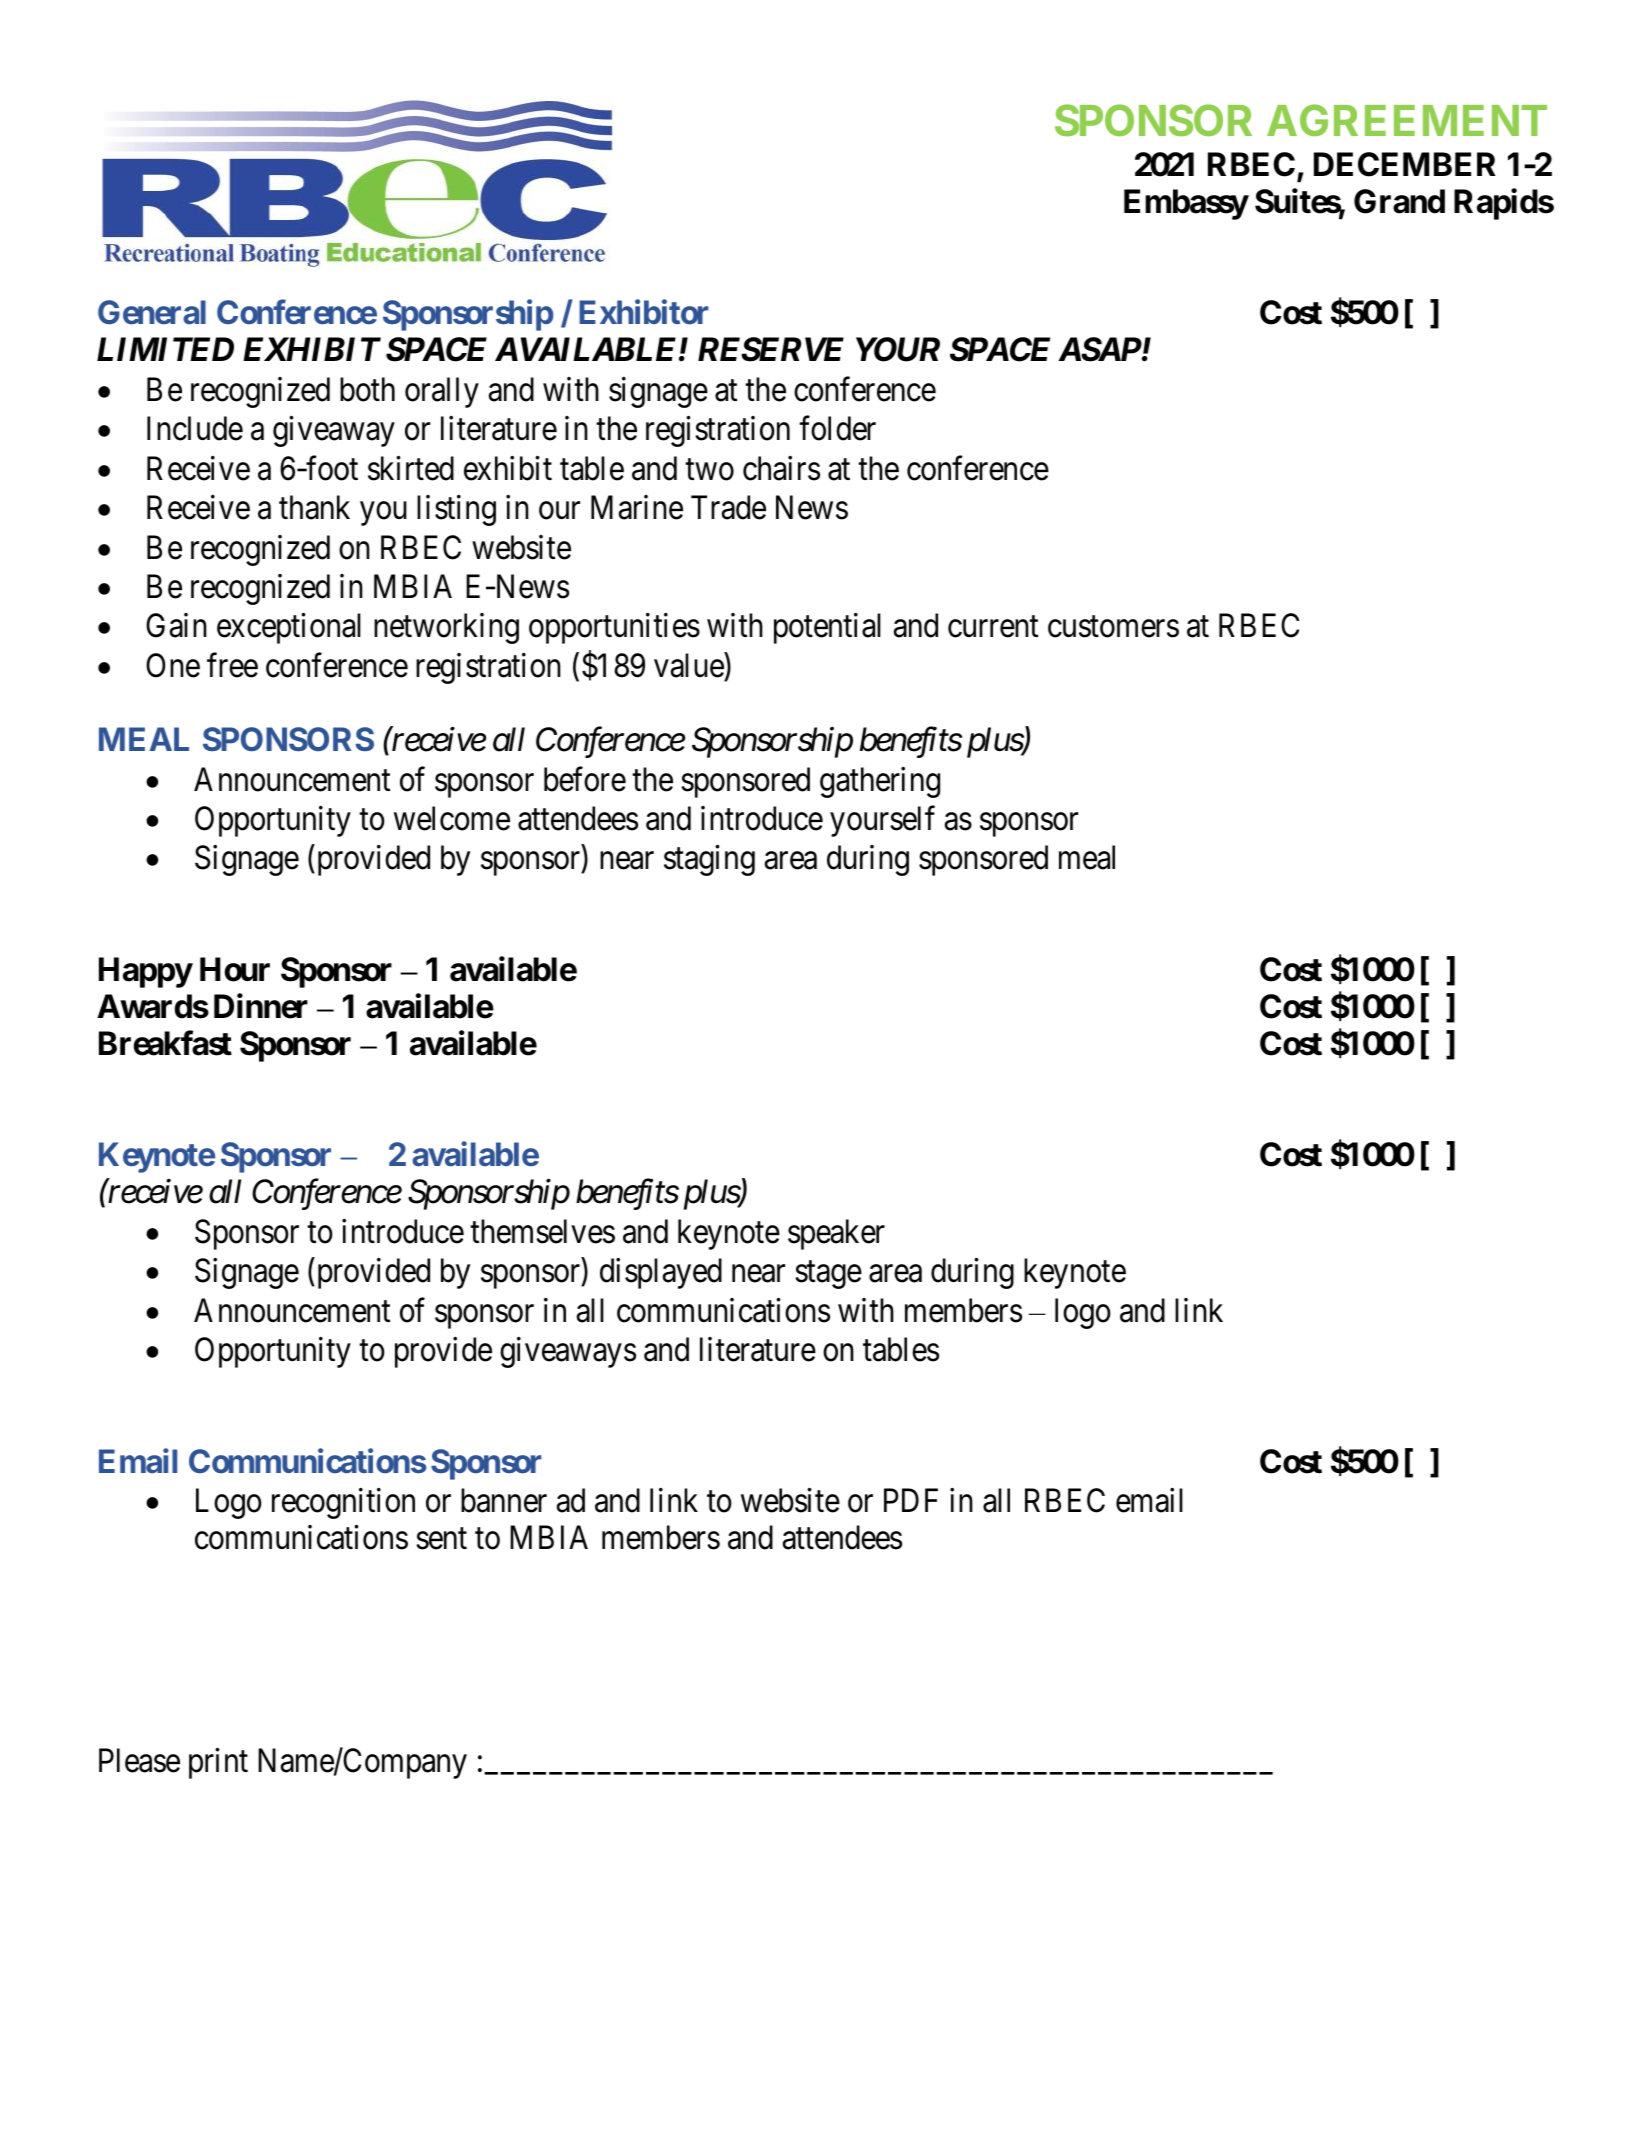 This screenshot has height=2130, width=1646. I want to click on staging, so click(709, 860).
